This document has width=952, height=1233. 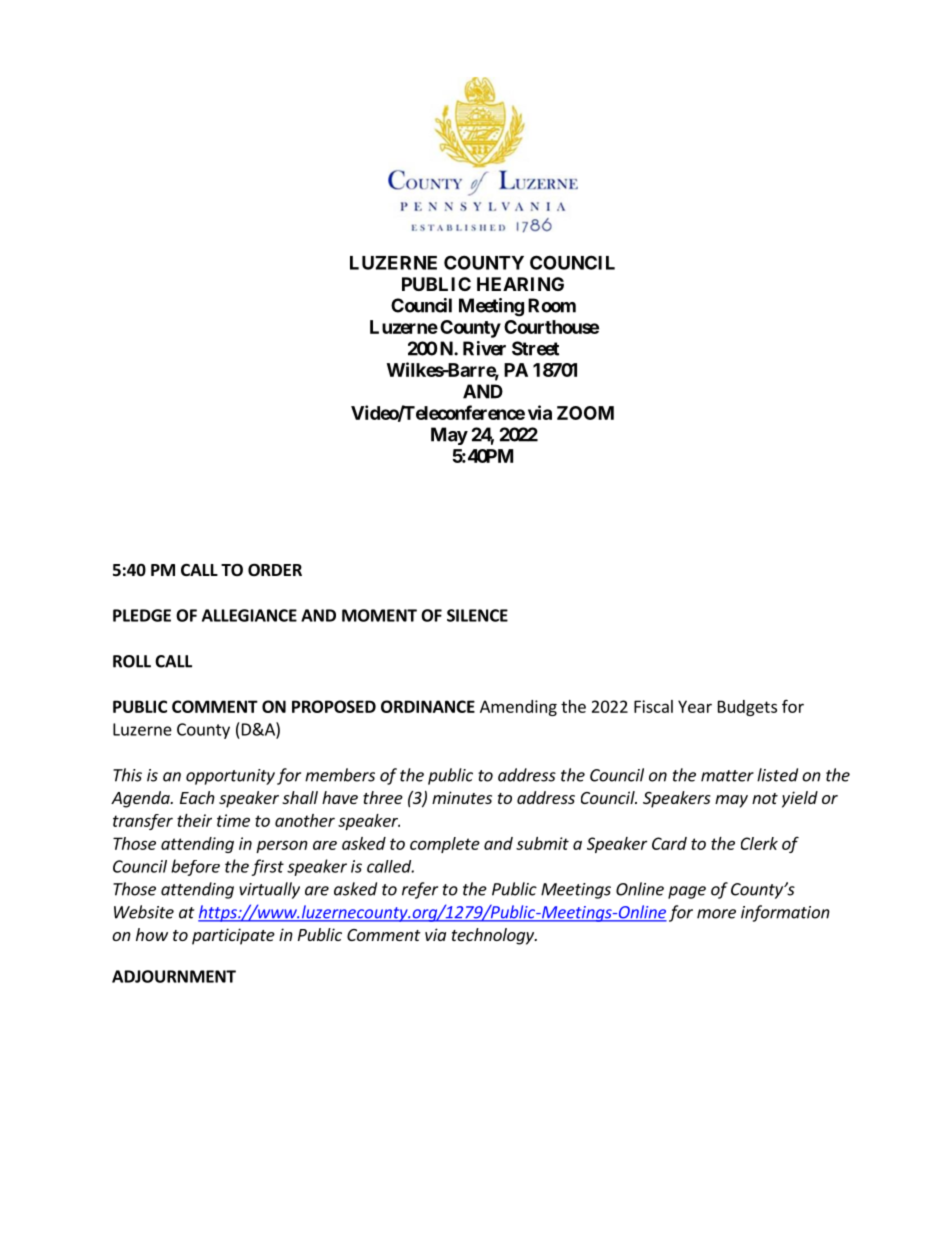 I want to click on River, so click(x=484, y=348).
